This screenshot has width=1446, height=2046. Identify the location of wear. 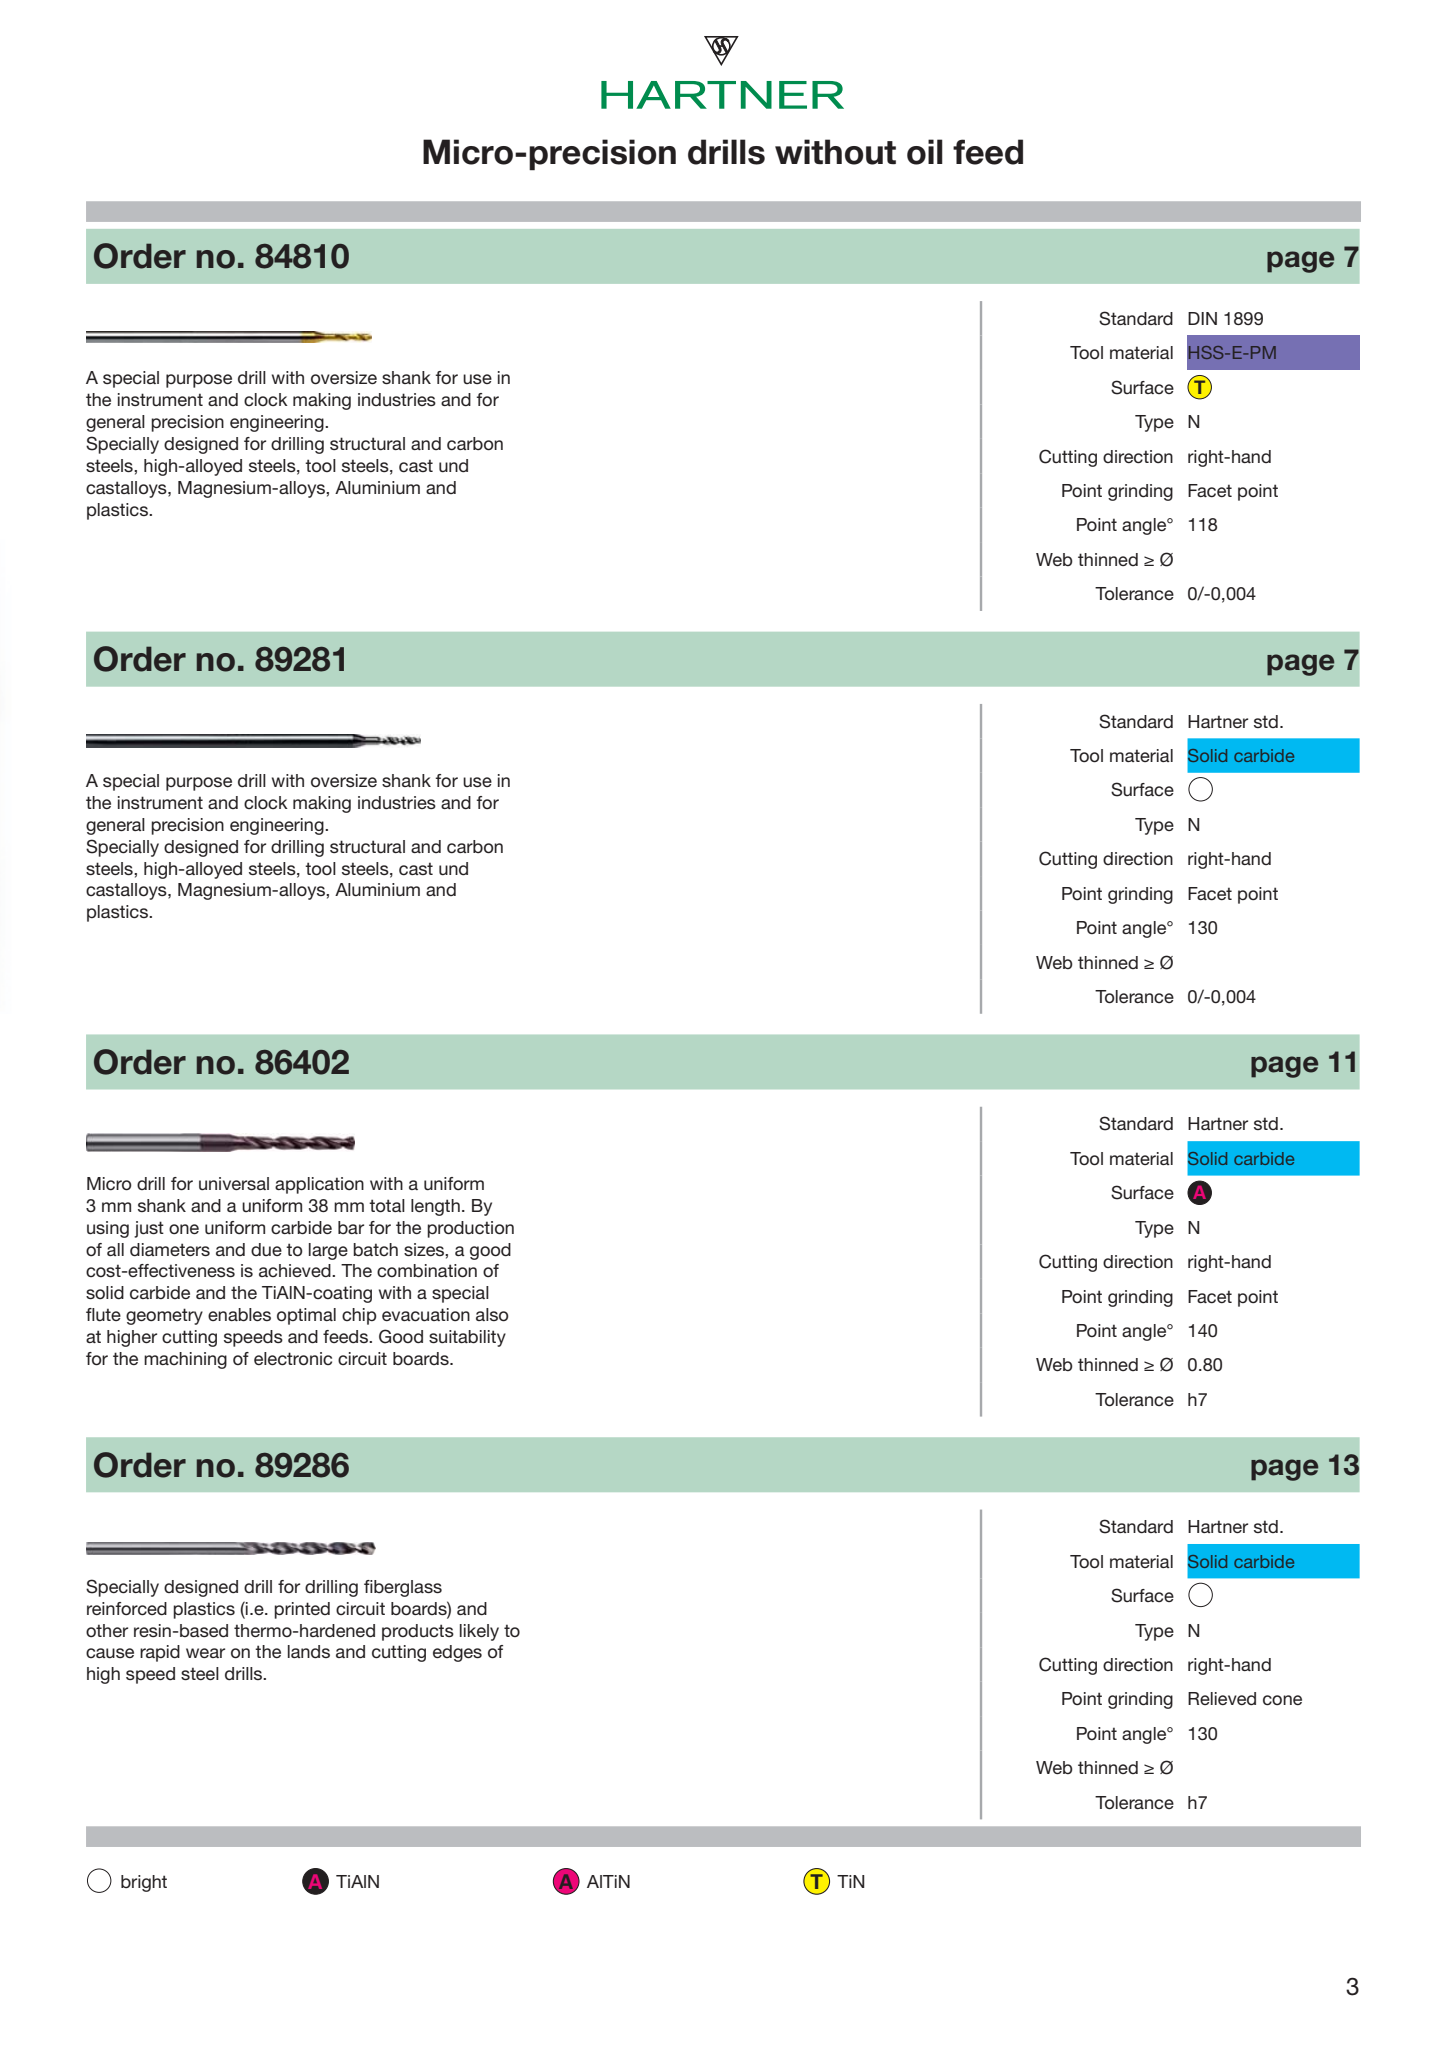
(205, 1653).
